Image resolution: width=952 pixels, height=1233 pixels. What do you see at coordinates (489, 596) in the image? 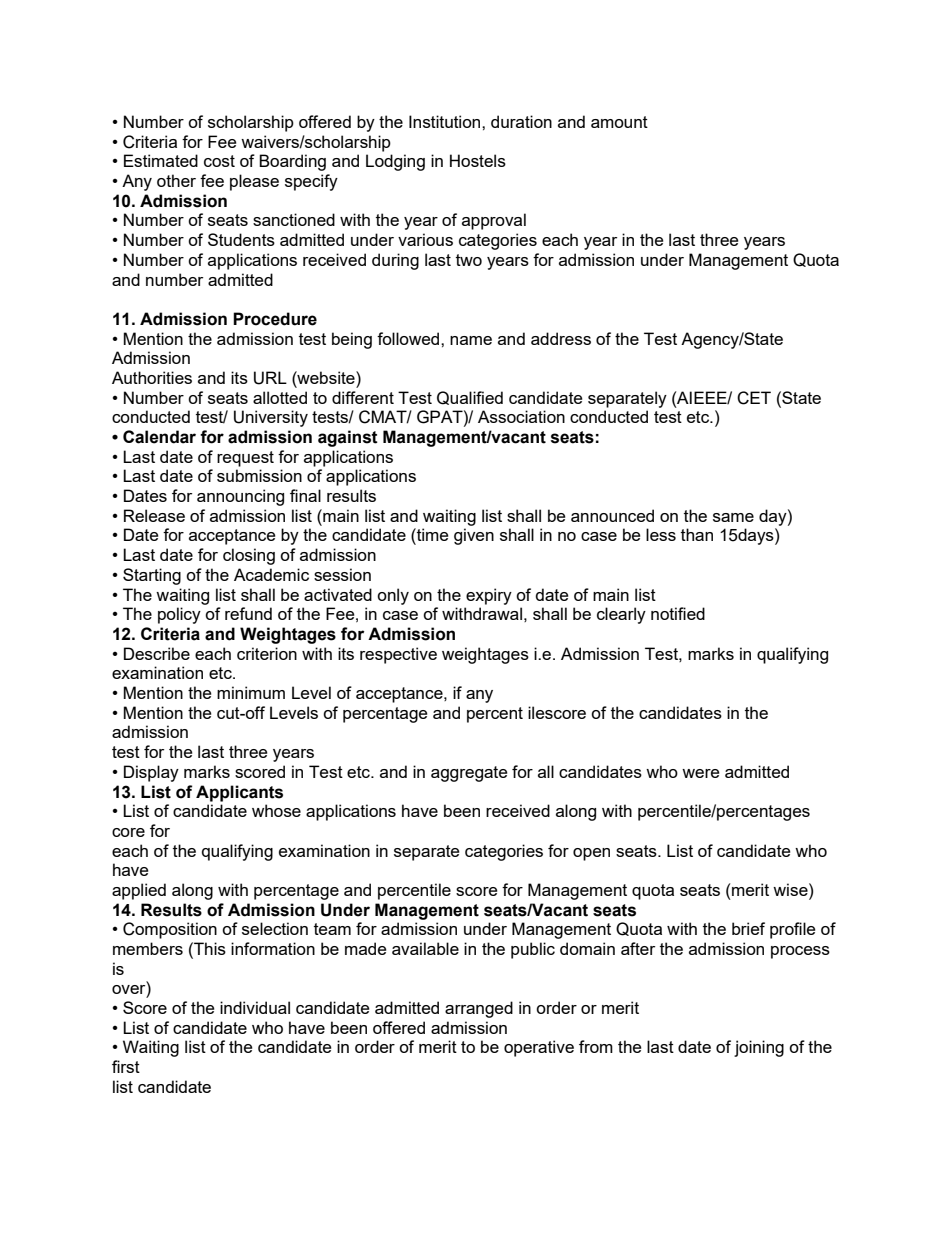
I see `expiry` at bounding box center [489, 596].
